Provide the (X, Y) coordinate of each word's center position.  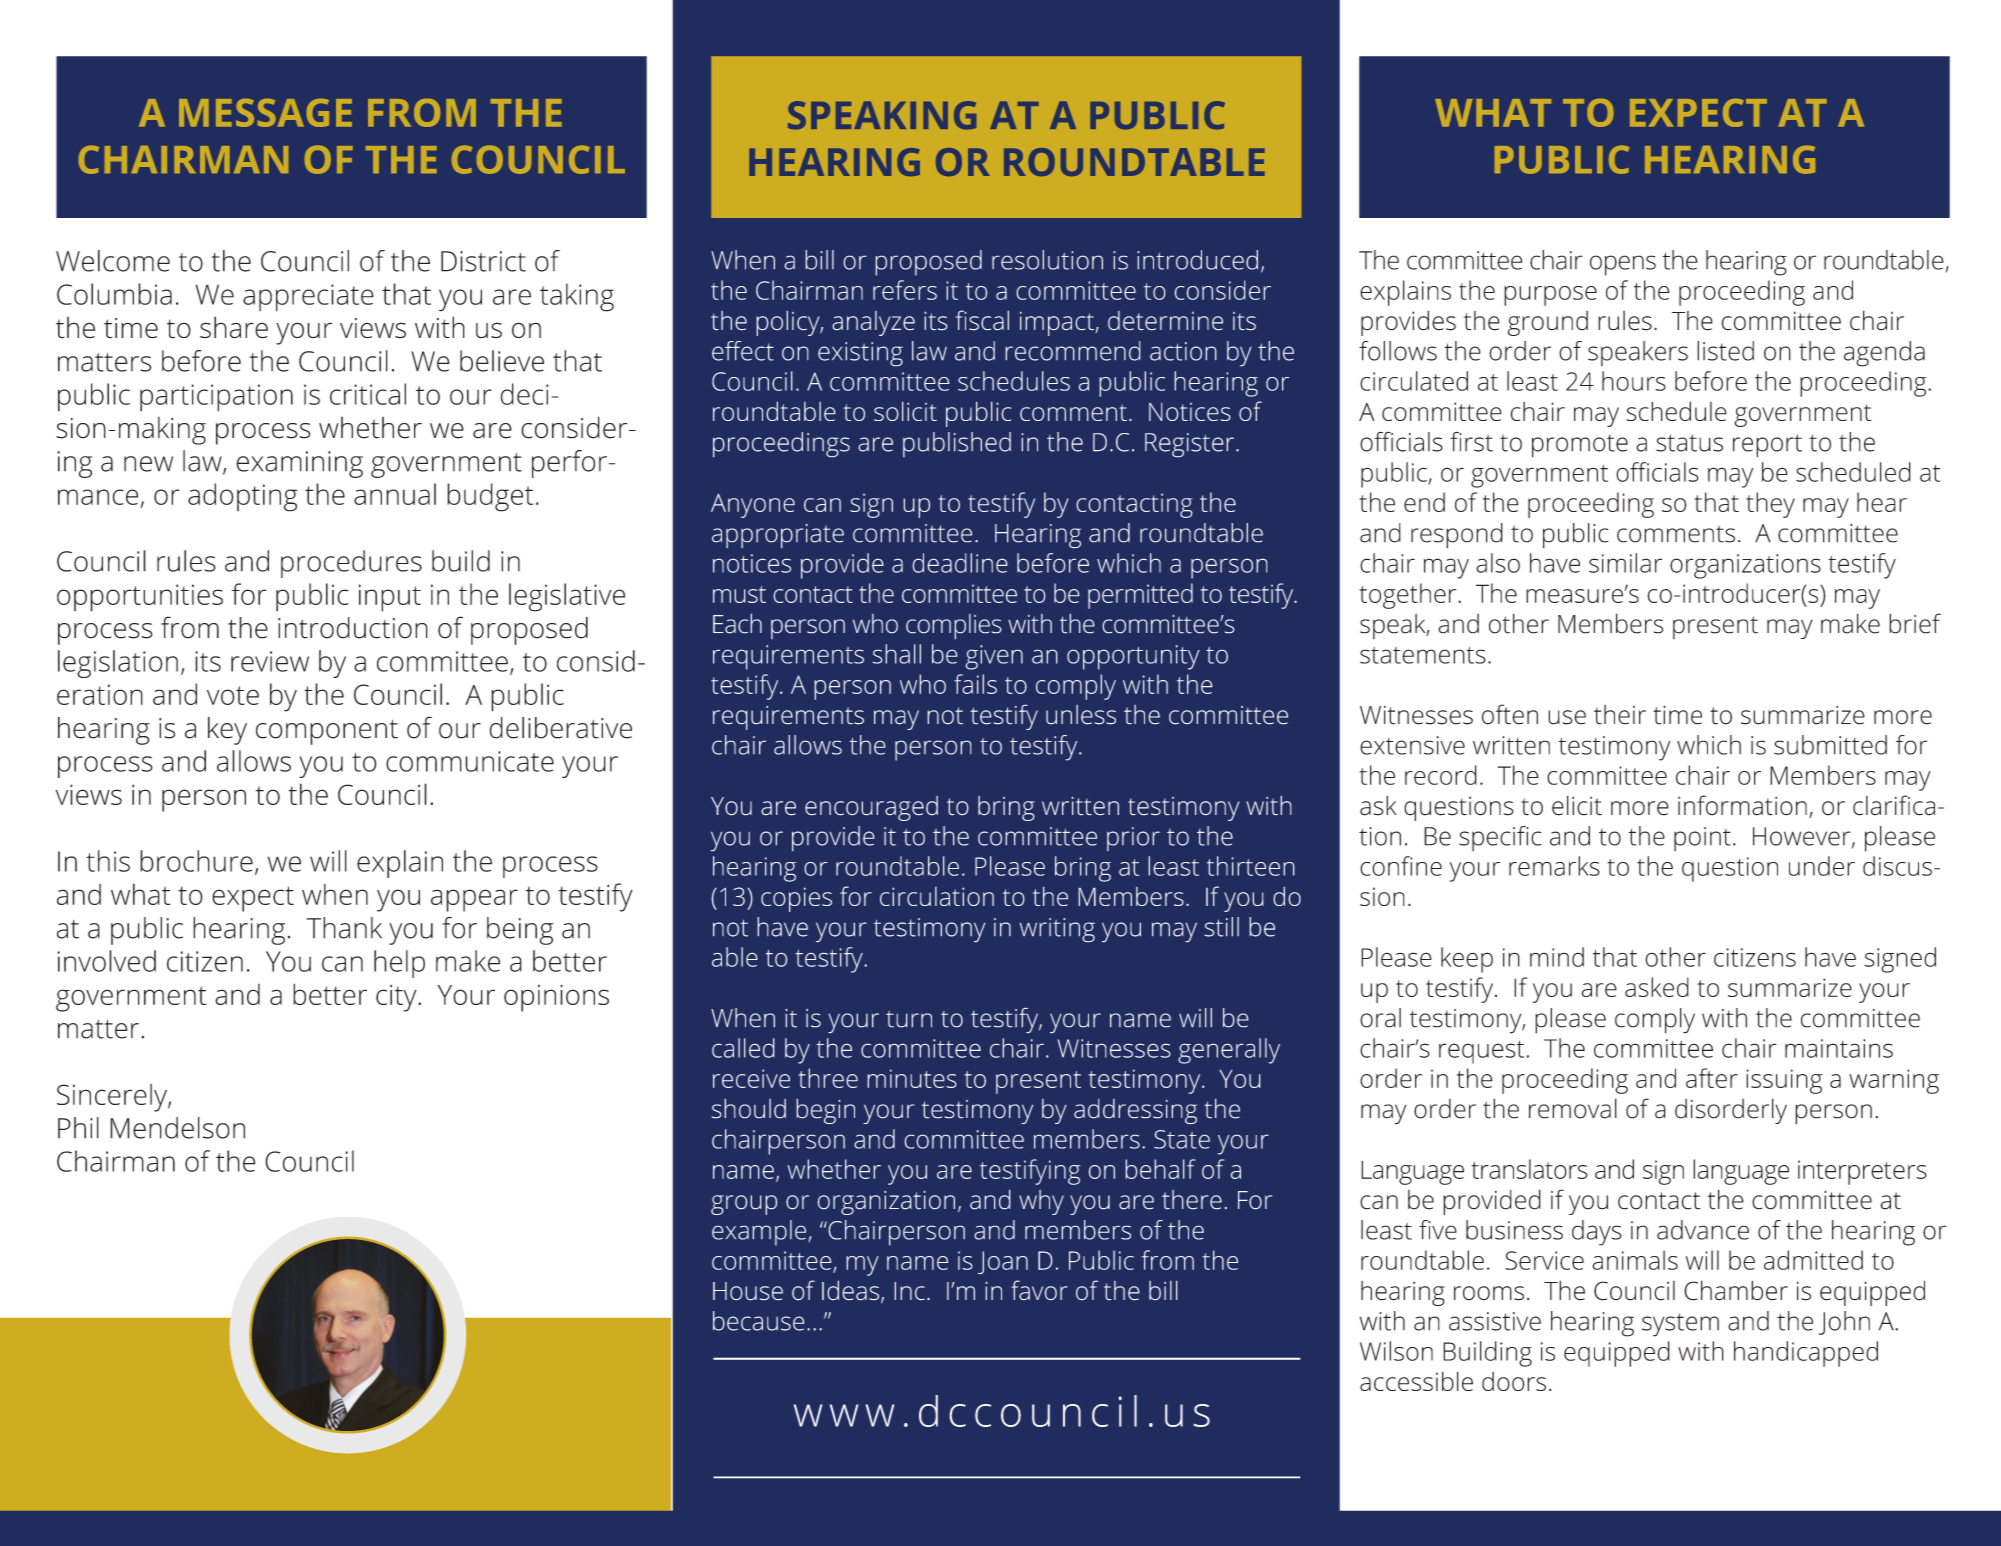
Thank (344, 928)
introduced (1197, 260)
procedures (351, 564)
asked (1657, 987)
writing (1057, 930)
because (759, 1321)
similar (1625, 563)
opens (1623, 265)
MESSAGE (265, 113)
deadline (960, 563)
